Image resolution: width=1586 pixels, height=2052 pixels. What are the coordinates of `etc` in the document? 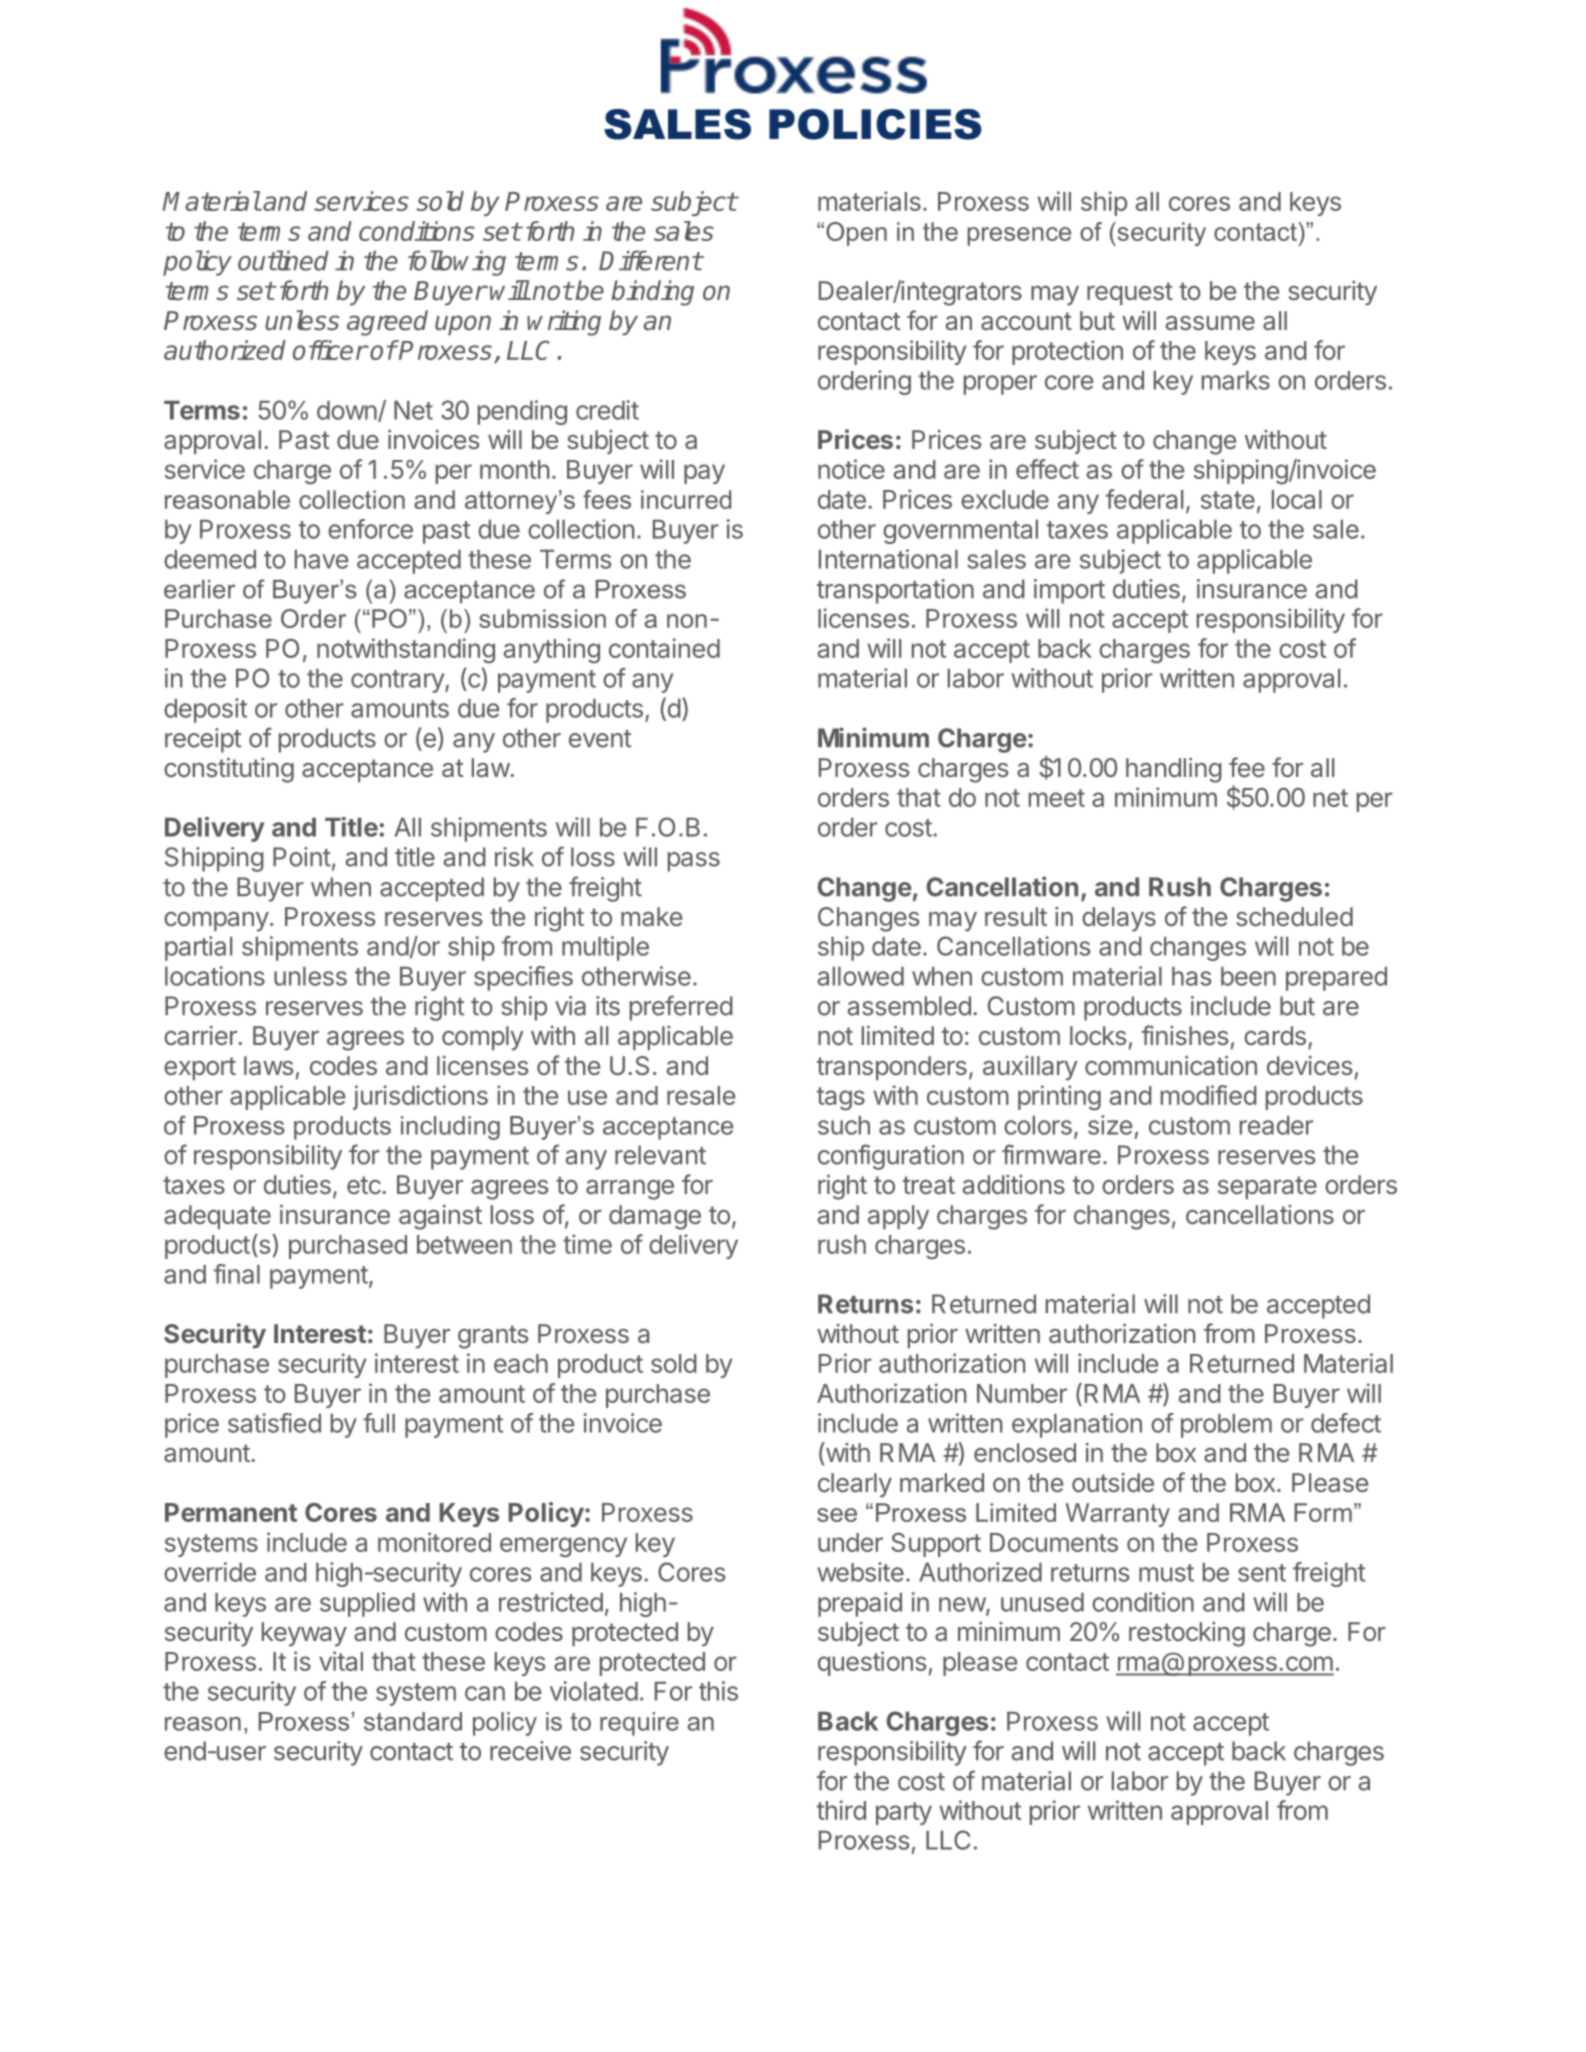 It's located at (365, 1185).
